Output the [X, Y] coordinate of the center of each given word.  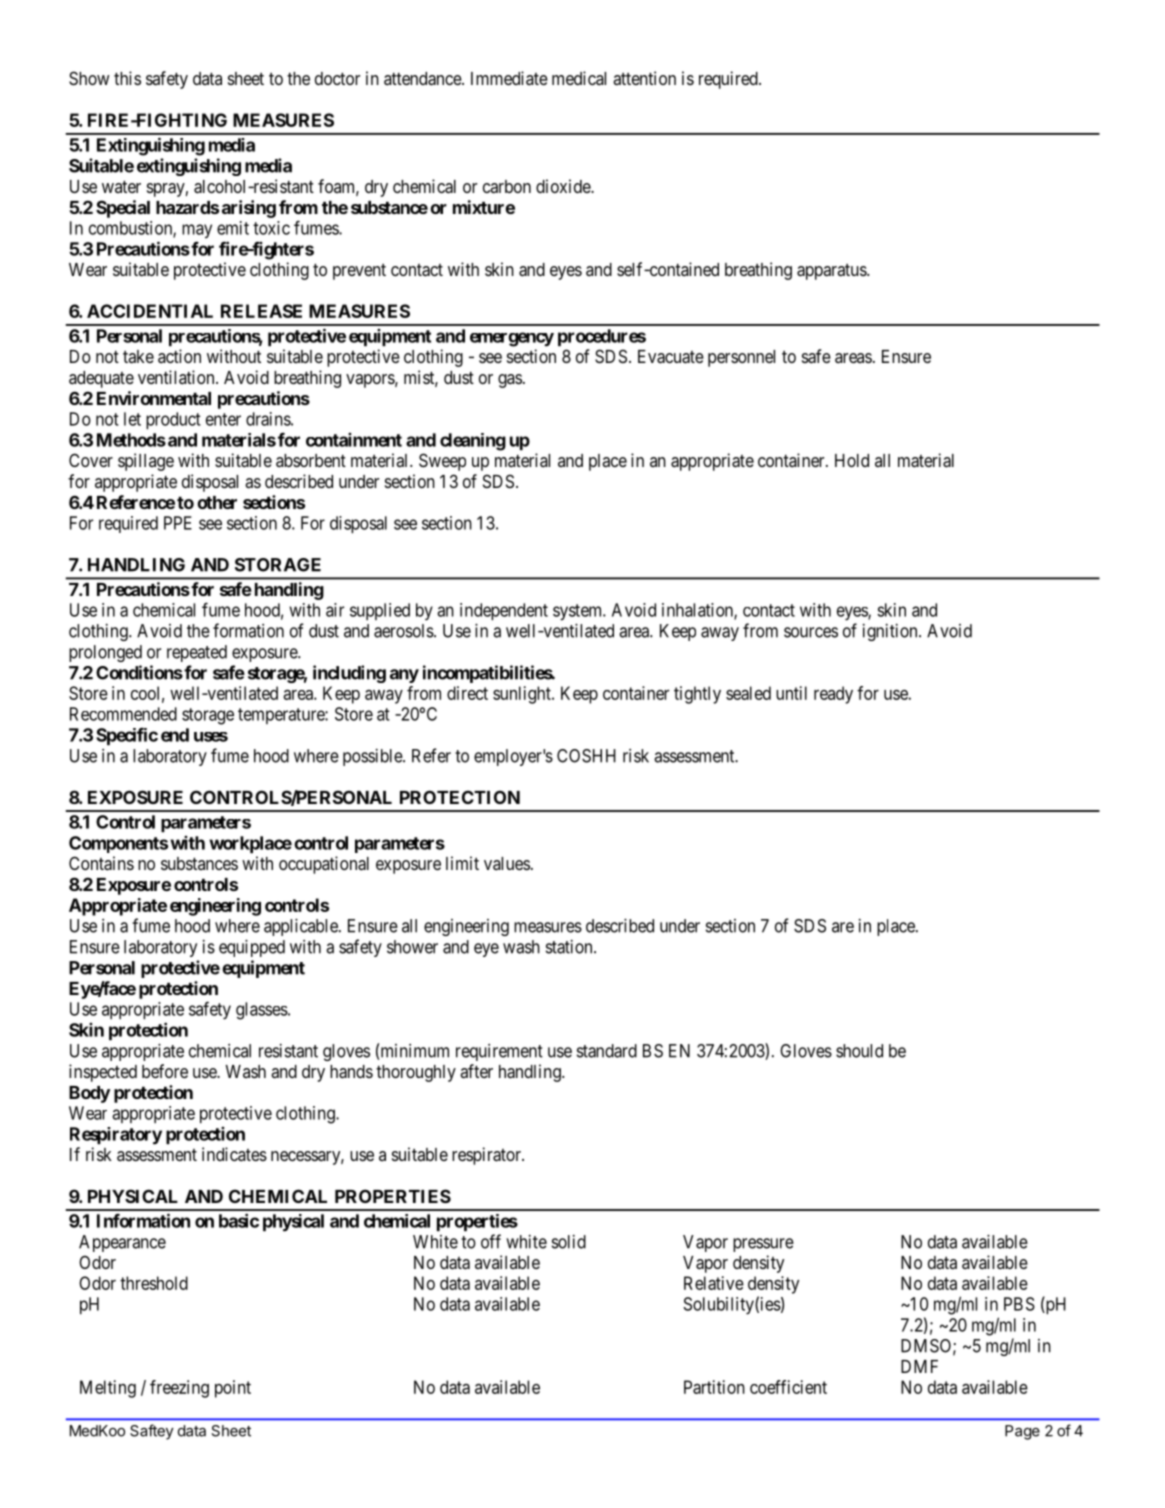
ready [833, 695]
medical [579, 78]
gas [510, 381]
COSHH [586, 756]
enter [223, 419]
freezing [179, 1389]
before [165, 1071]
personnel [741, 358]
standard [607, 1051]
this [127, 78]
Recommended [123, 714]
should [859, 1051]
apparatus [832, 272]
